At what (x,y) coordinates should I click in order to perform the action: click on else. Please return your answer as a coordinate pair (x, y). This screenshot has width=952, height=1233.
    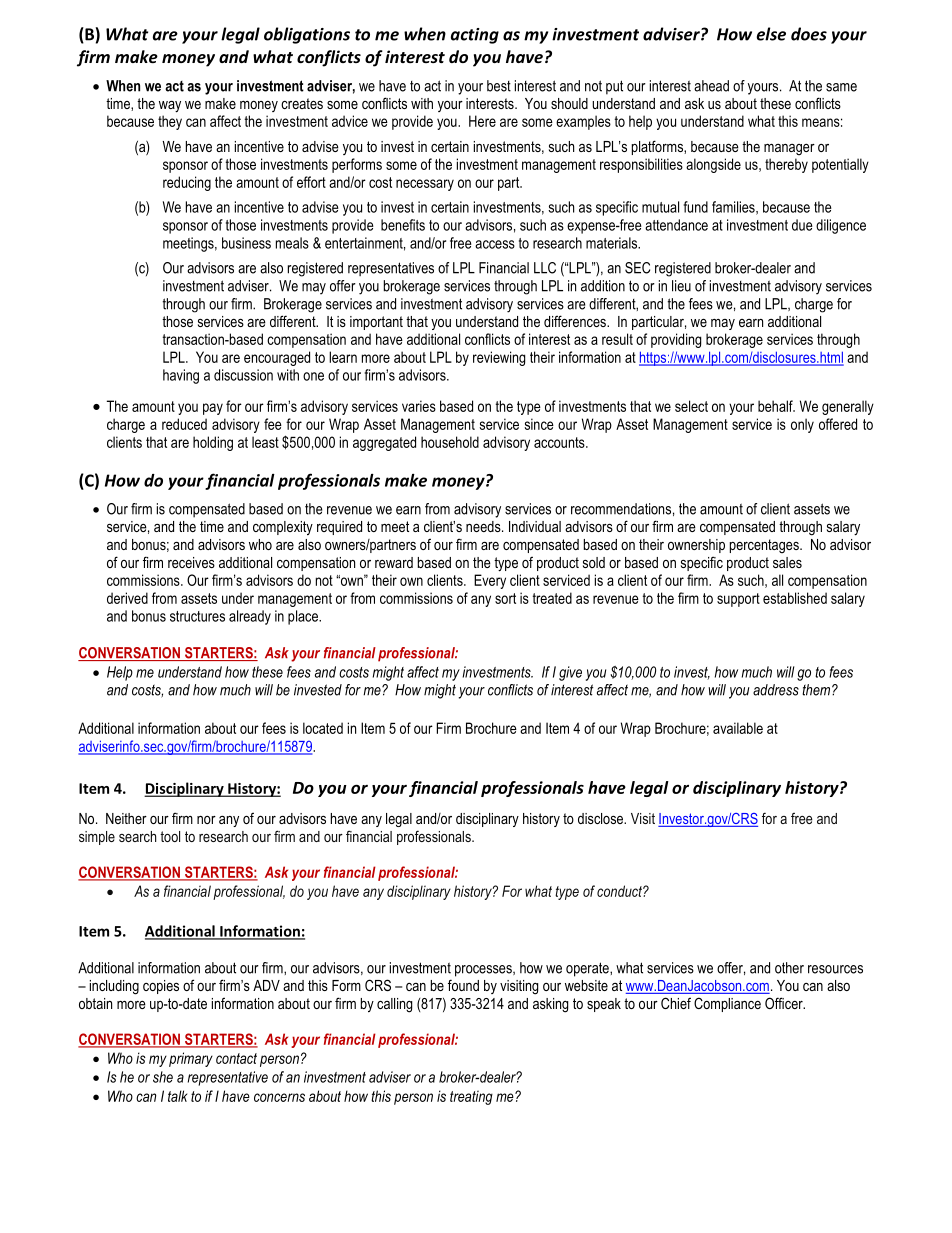
    Looking at the image, I should click on (771, 34).
